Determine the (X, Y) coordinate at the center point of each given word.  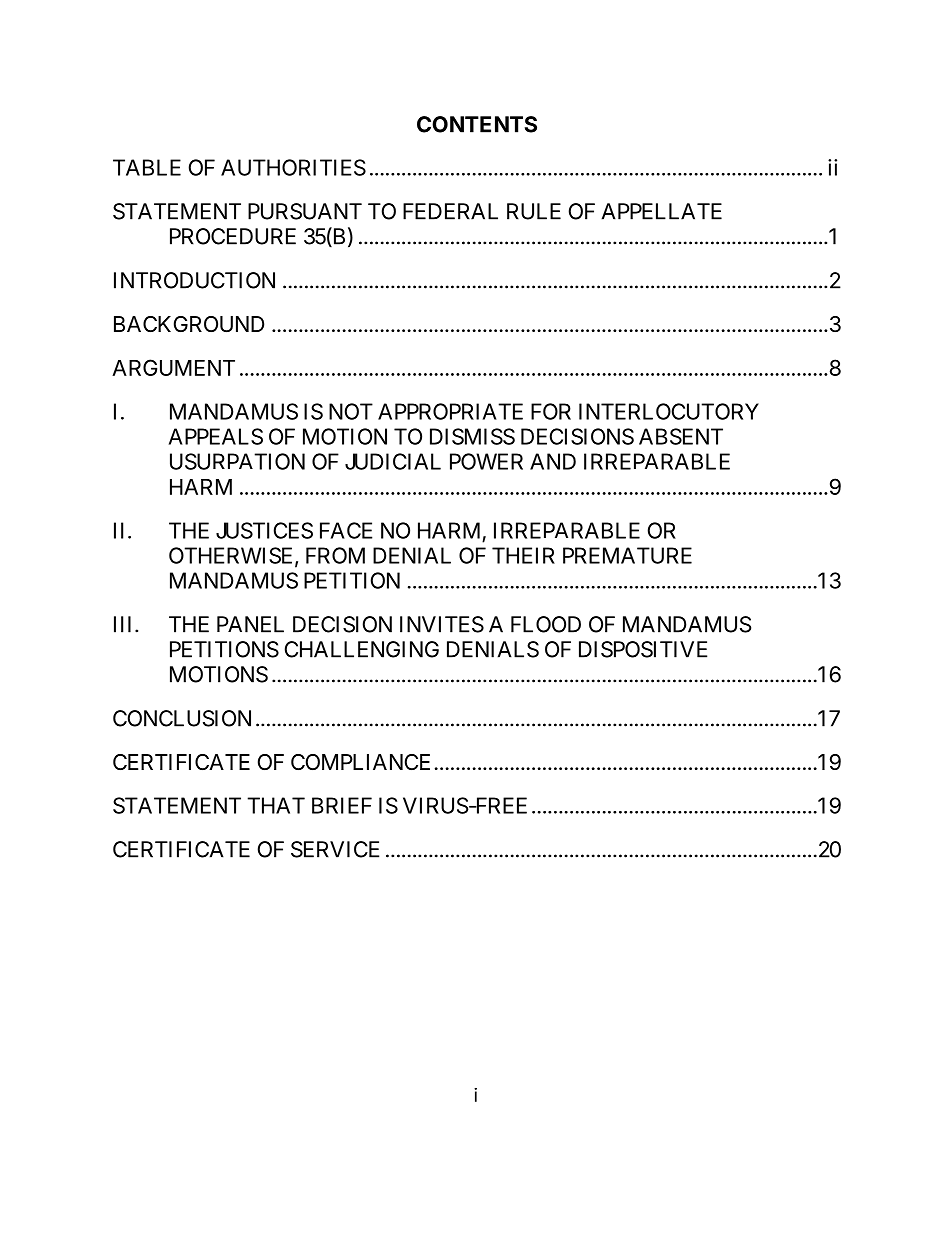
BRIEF (342, 805)
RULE (534, 211)
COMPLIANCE (360, 762)
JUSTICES (264, 530)
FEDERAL (450, 211)
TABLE (147, 167)
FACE (346, 530)
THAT (276, 805)
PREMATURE (627, 555)
